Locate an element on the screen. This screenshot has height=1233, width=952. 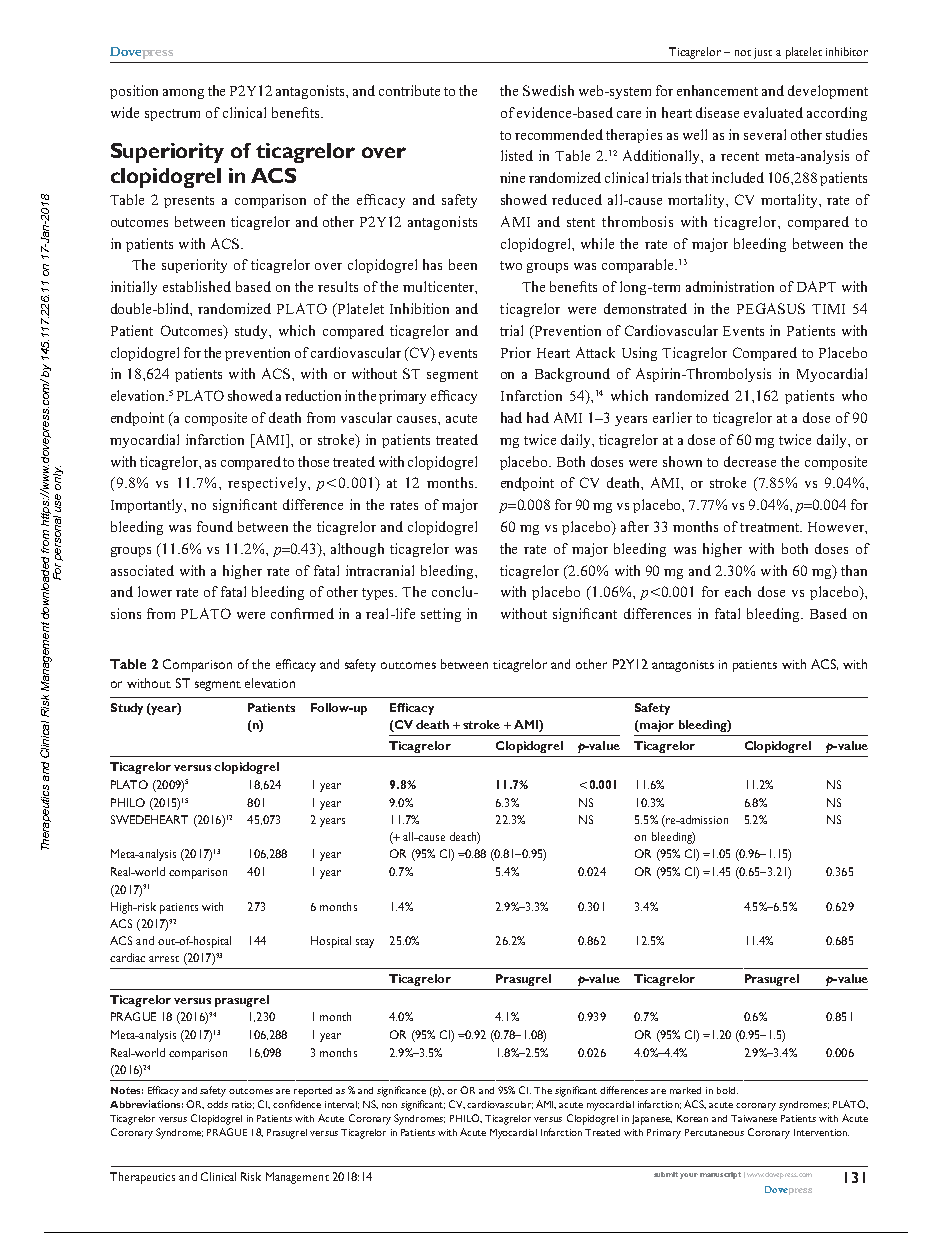
evaluated is located at coordinates (773, 112).
